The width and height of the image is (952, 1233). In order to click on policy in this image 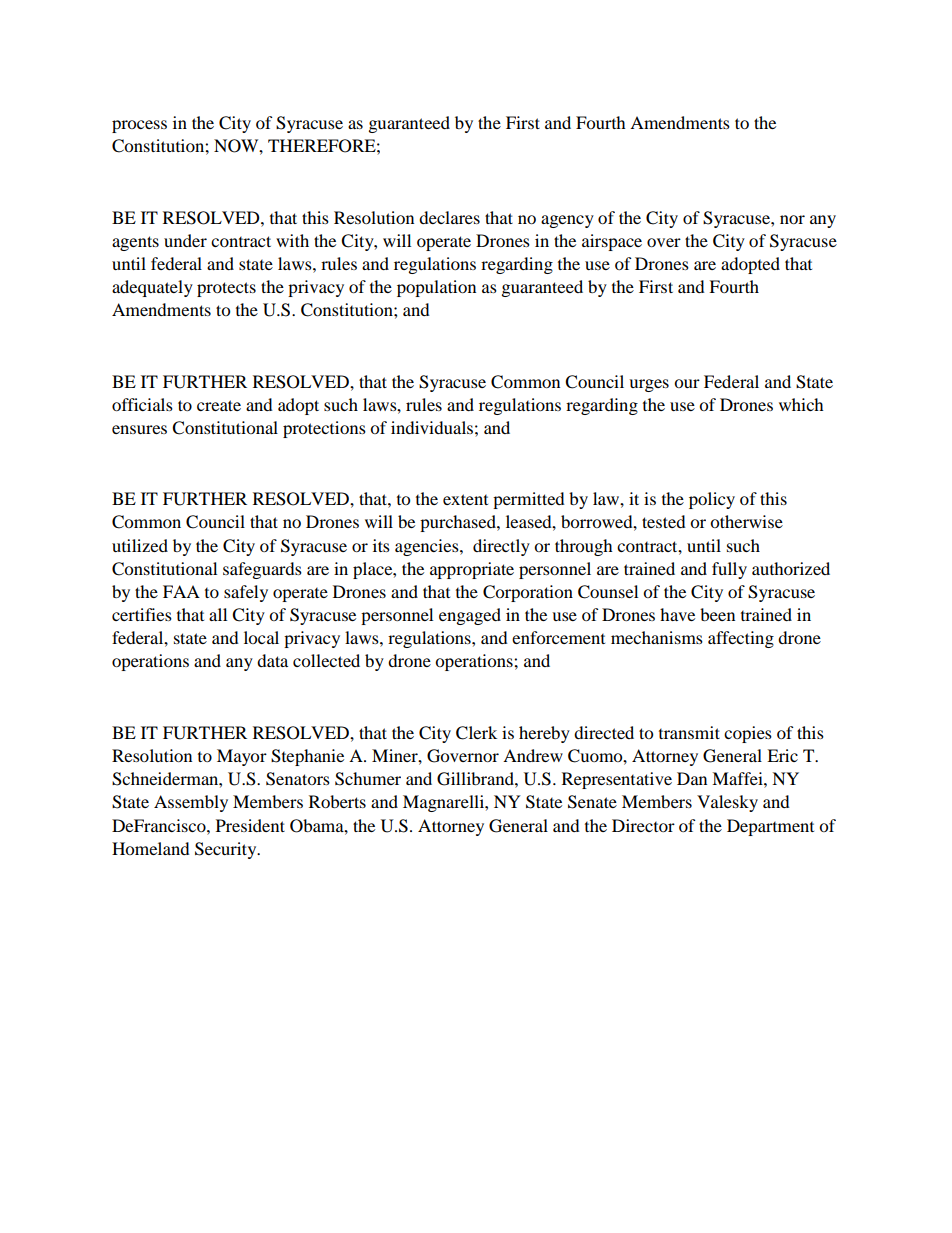, I will do `click(712, 500)`.
